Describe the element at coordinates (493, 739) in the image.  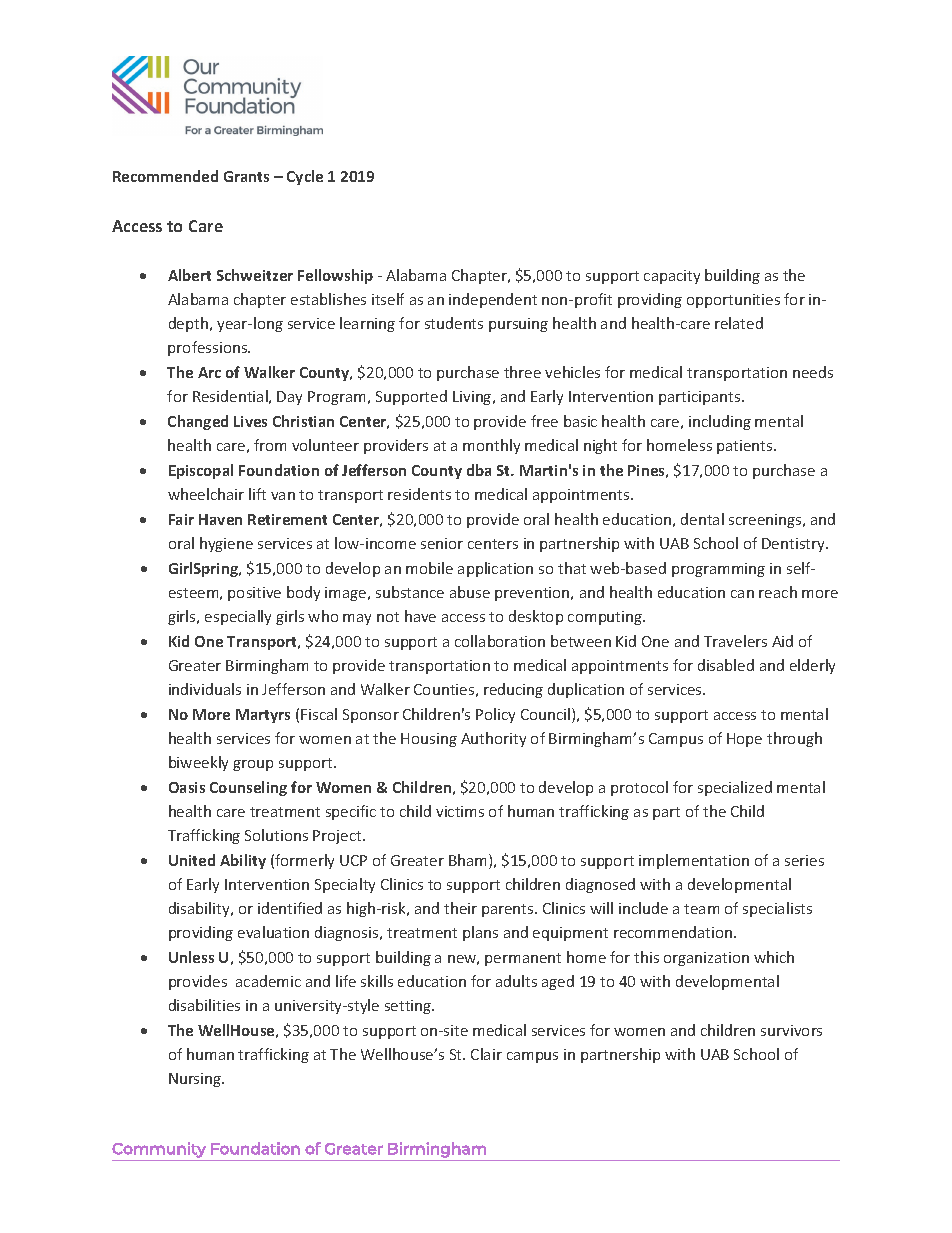
I see `Authority` at that location.
